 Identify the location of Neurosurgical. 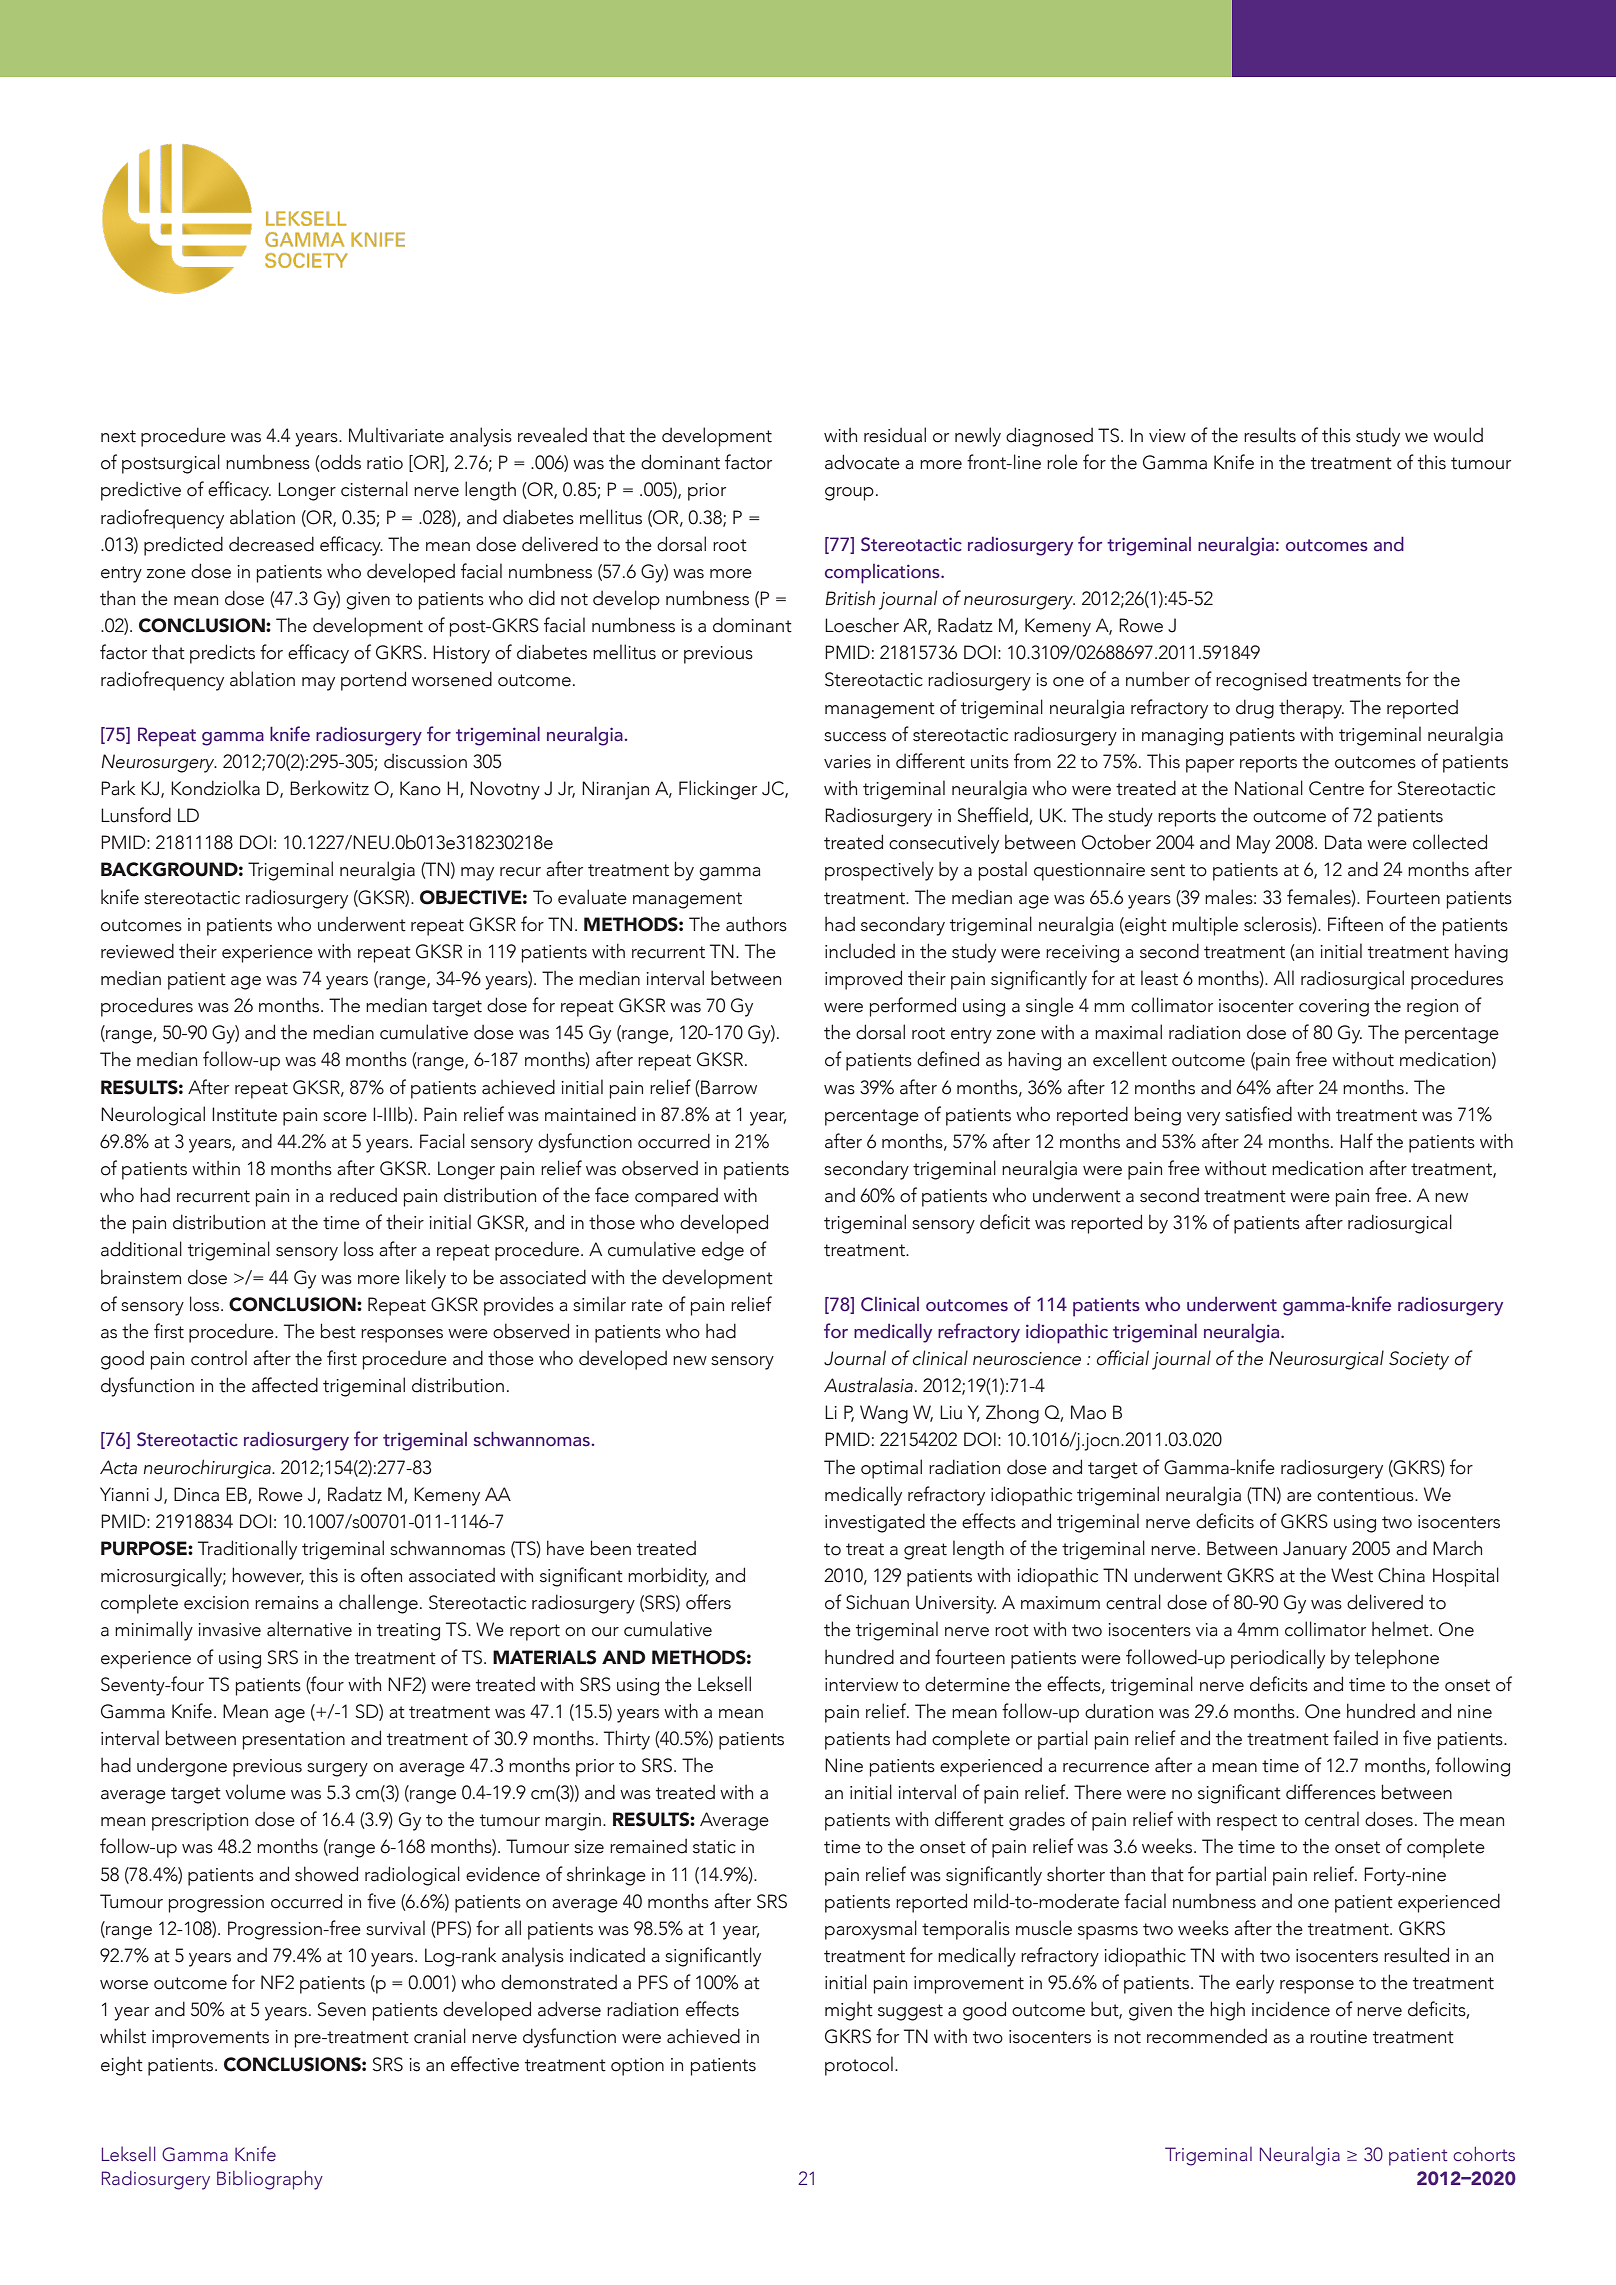
(1326, 1360).
